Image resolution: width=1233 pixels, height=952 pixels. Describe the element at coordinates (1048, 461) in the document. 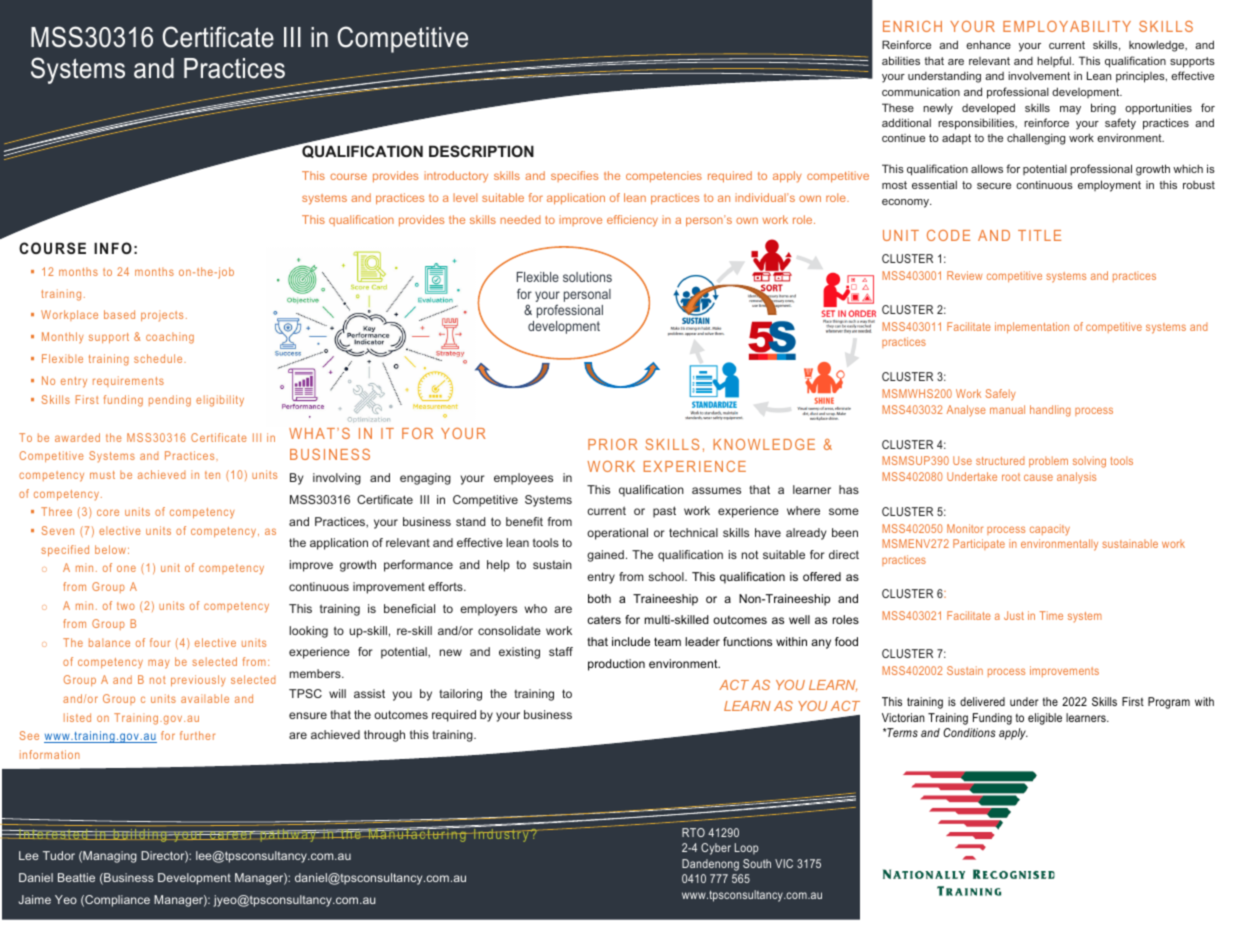

I see `problem` at that location.
